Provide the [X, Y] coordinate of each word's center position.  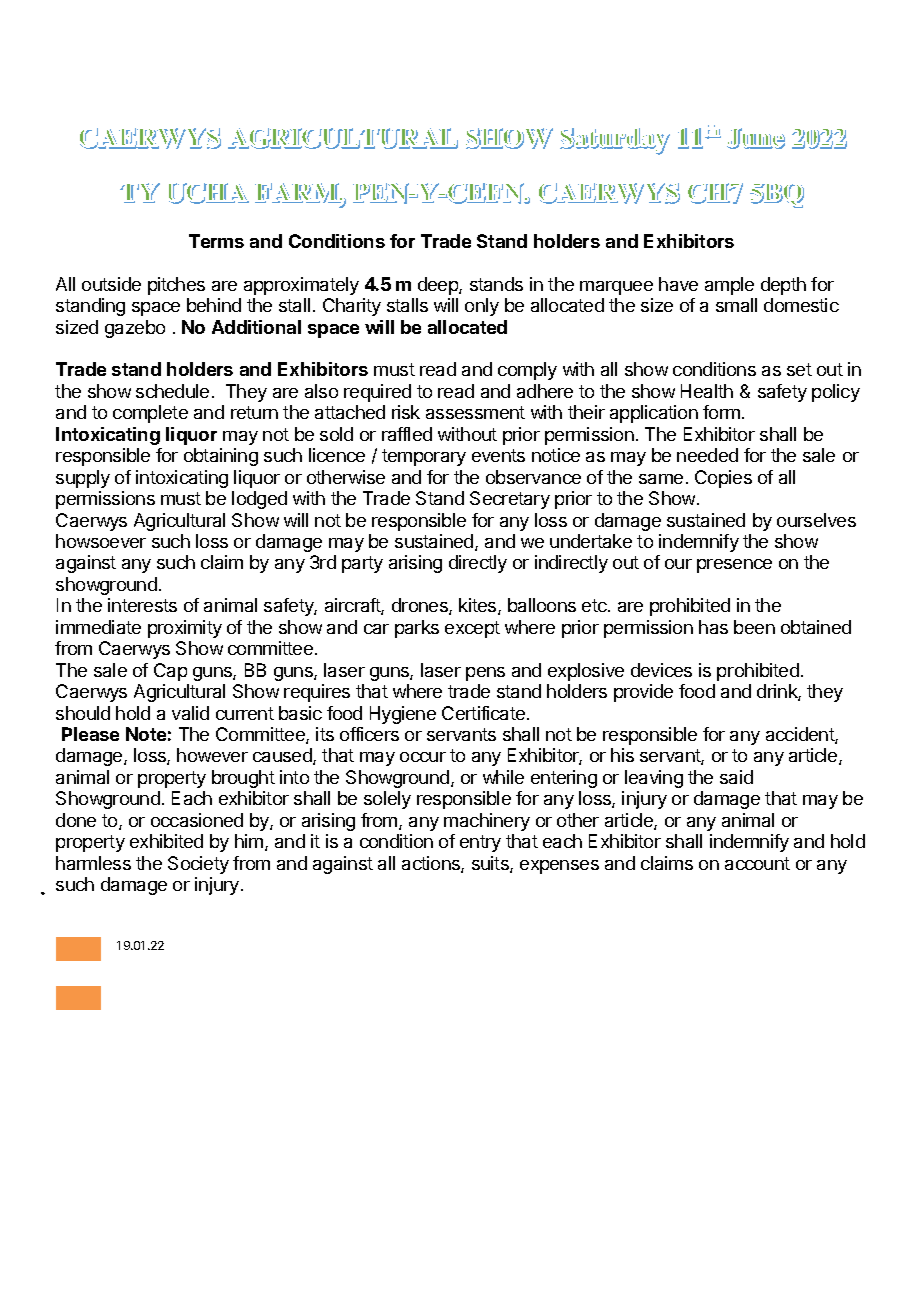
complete [150, 414]
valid [190, 713]
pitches [176, 286]
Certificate [483, 713]
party [362, 564]
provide [643, 693]
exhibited [166, 841]
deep [439, 286]
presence [734, 566]
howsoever [101, 541]
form [721, 412]
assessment [475, 412]
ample [729, 286]
